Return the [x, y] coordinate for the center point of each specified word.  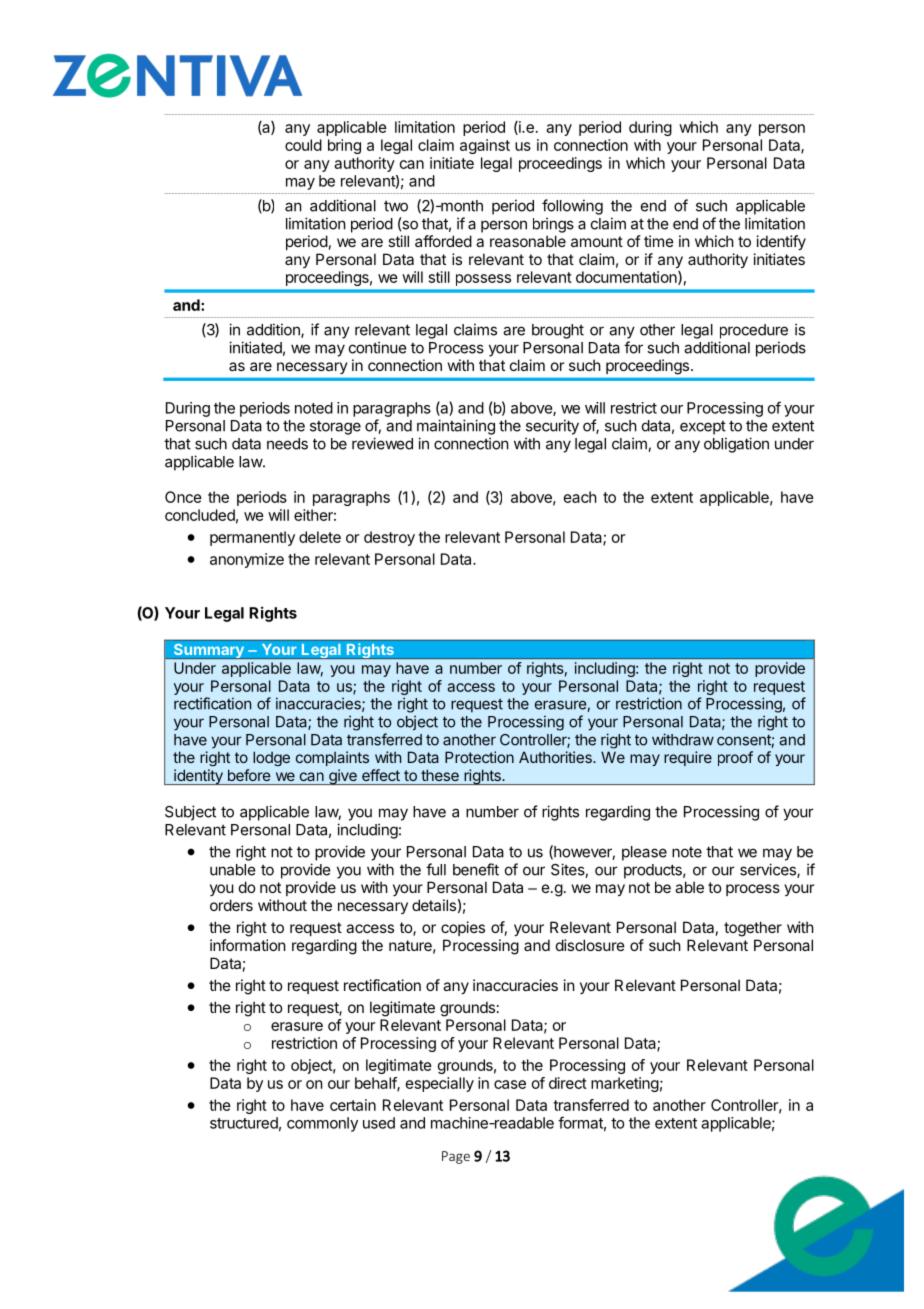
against [485, 146]
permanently [252, 538]
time [659, 241]
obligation [736, 445]
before [249, 775]
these [440, 775]
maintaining [456, 427]
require [688, 758]
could [303, 145]
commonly [322, 1124]
